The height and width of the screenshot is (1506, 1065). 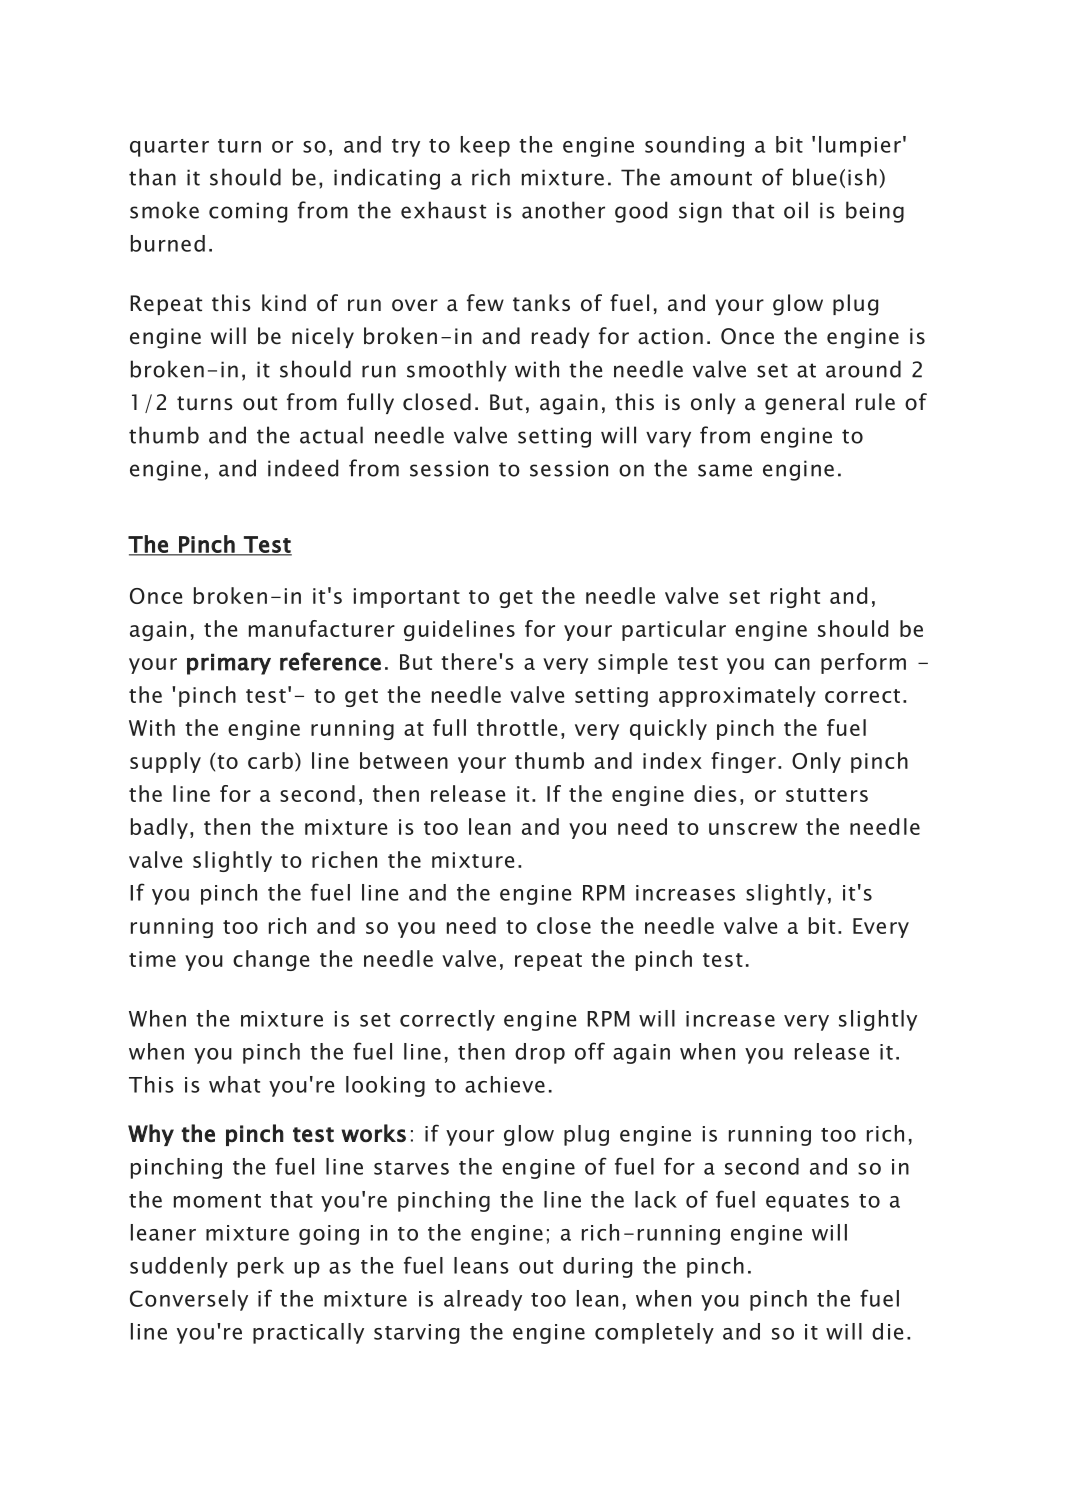 I want to click on keep, so click(x=485, y=146).
